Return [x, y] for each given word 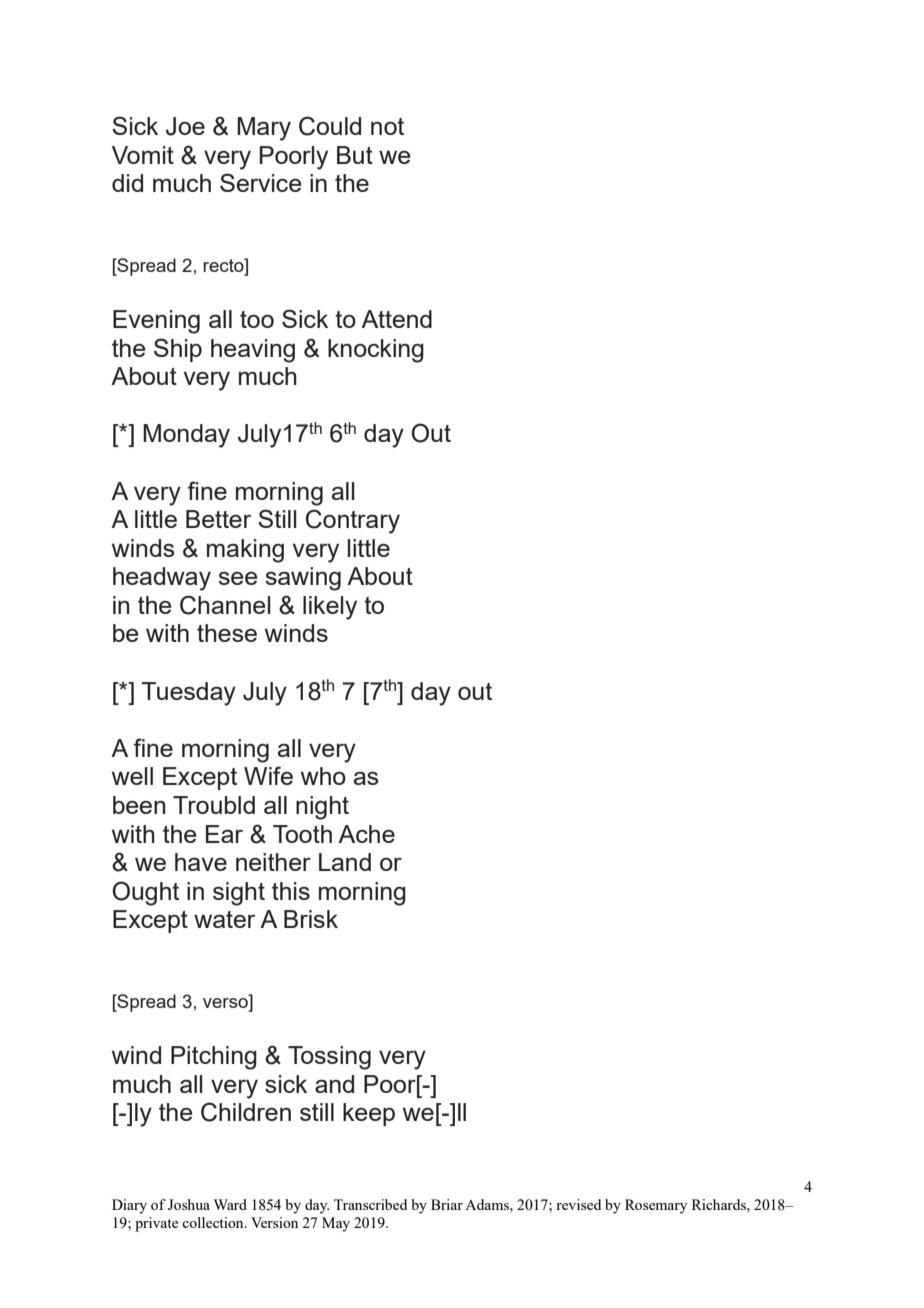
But [355, 155]
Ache [366, 834]
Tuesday [189, 694]
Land [345, 862]
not [387, 126]
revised [578, 1204]
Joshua [189, 1204]
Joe [185, 126]
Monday [186, 436]
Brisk [311, 919]
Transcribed [370, 1204]
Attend [396, 319]
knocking [376, 351]
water [224, 919]
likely [330, 608]
